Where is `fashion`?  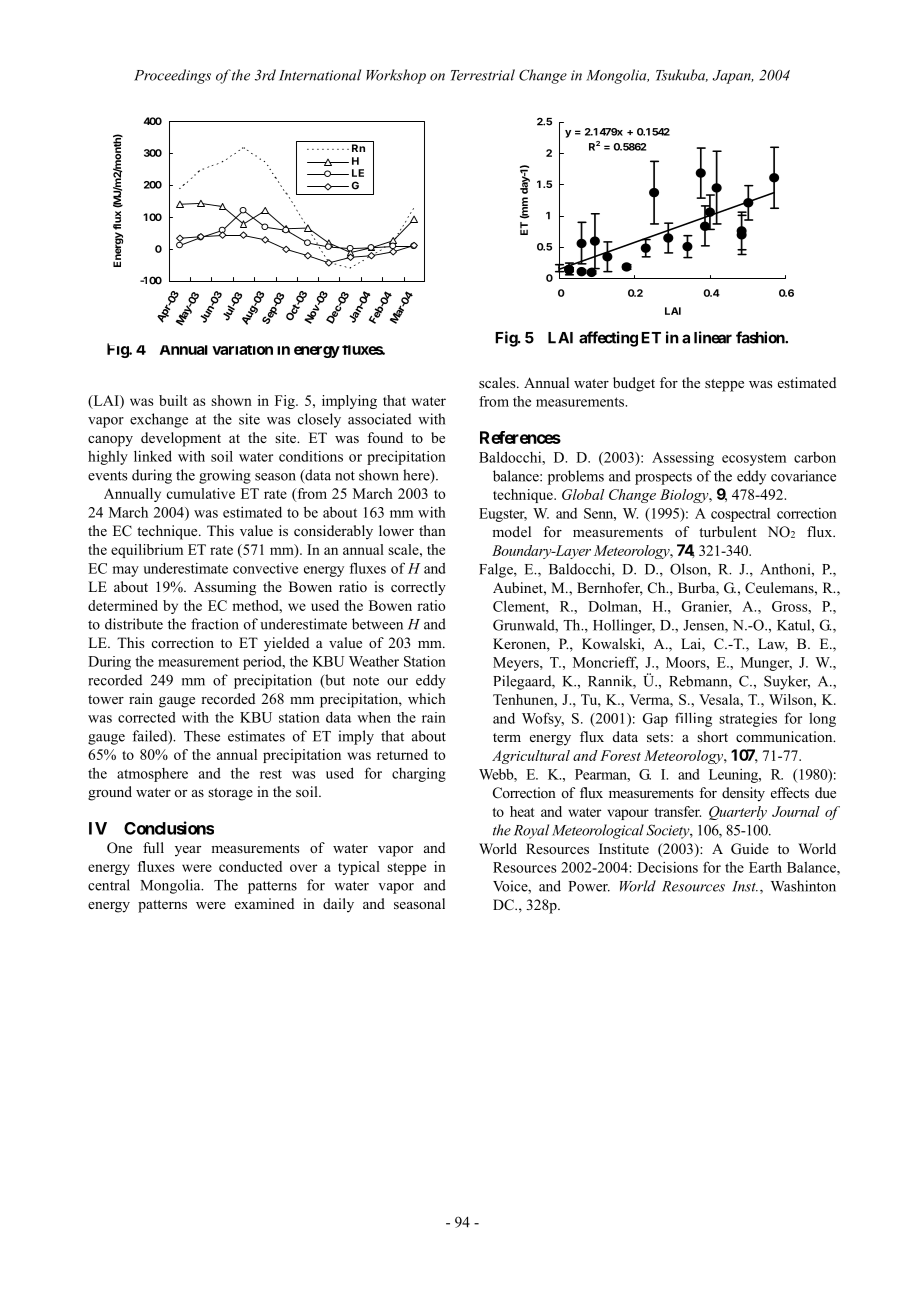 fashion is located at coordinates (761, 337).
